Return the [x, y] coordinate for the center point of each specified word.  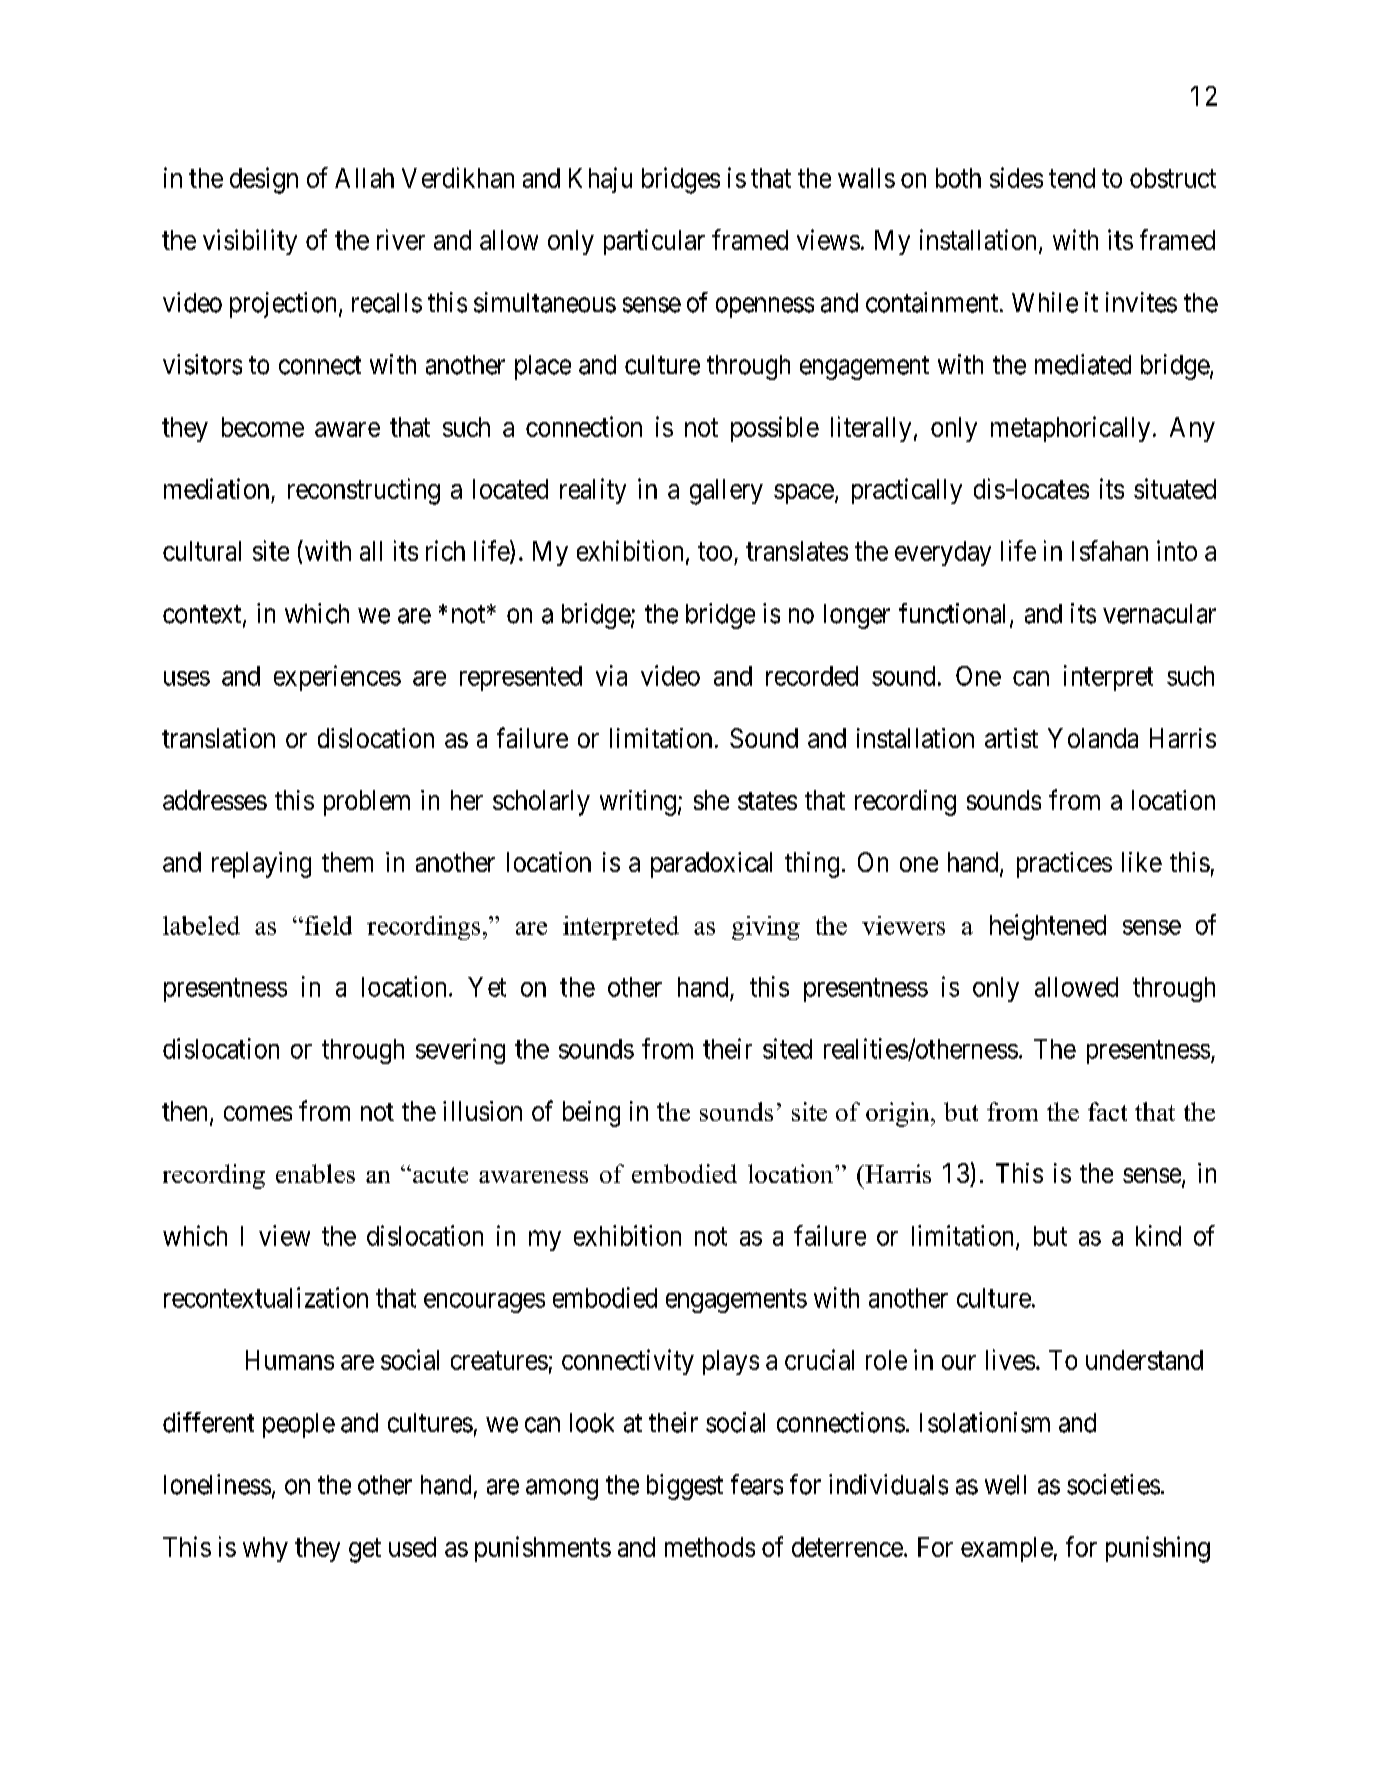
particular [654, 242]
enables [315, 1173]
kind [1158, 1235]
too [715, 552]
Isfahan [1110, 550]
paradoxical [711, 865]
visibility [250, 242]
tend [1072, 178]
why [265, 1549]
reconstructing [364, 491]
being [591, 1114]
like [1142, 862]
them [347, 862]
